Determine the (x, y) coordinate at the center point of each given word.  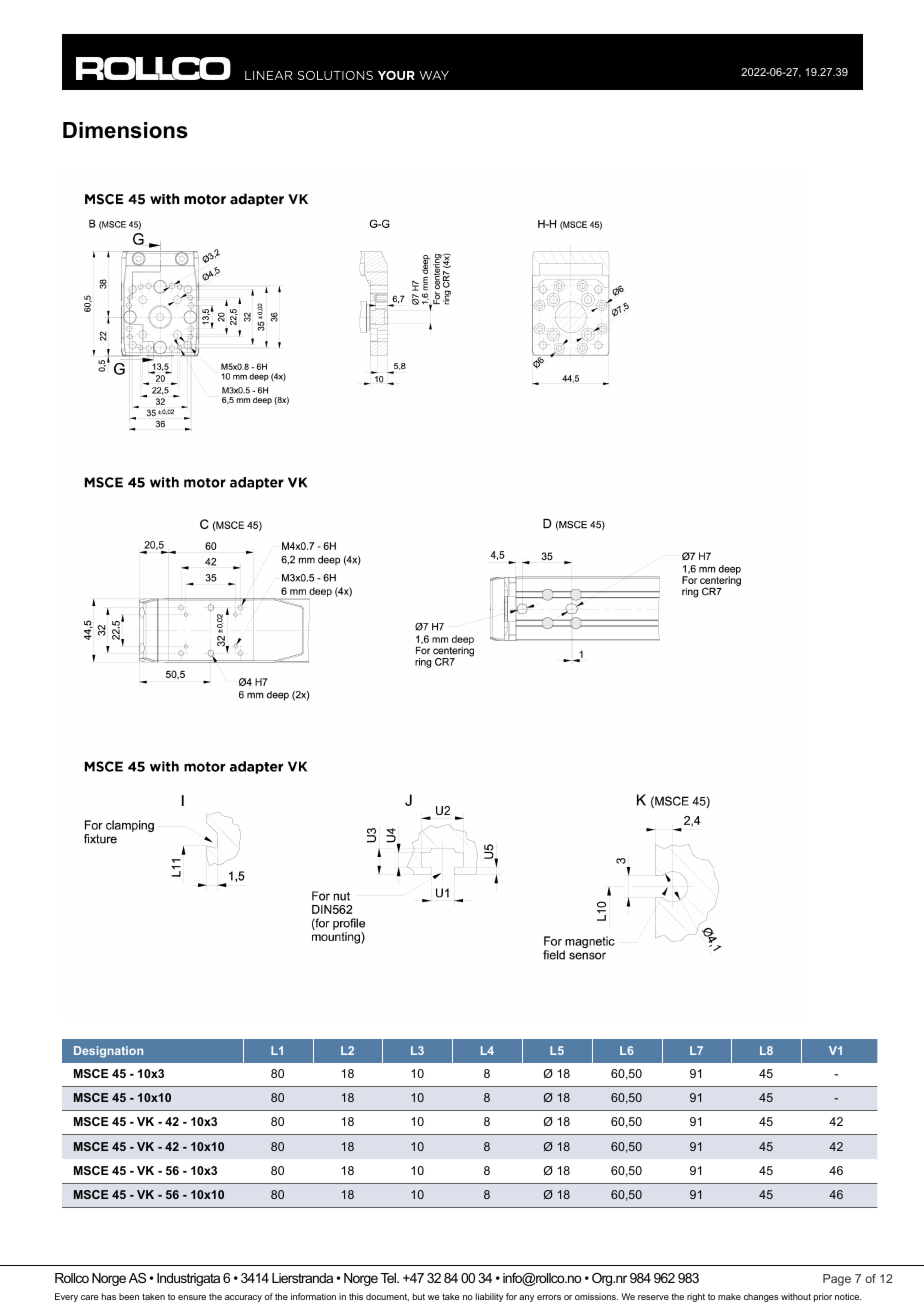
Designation (108, 1052)
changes (761, 1297)
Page (837, 1280)
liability (489, 1297)
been (129, 1296)
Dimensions (125, 130)
